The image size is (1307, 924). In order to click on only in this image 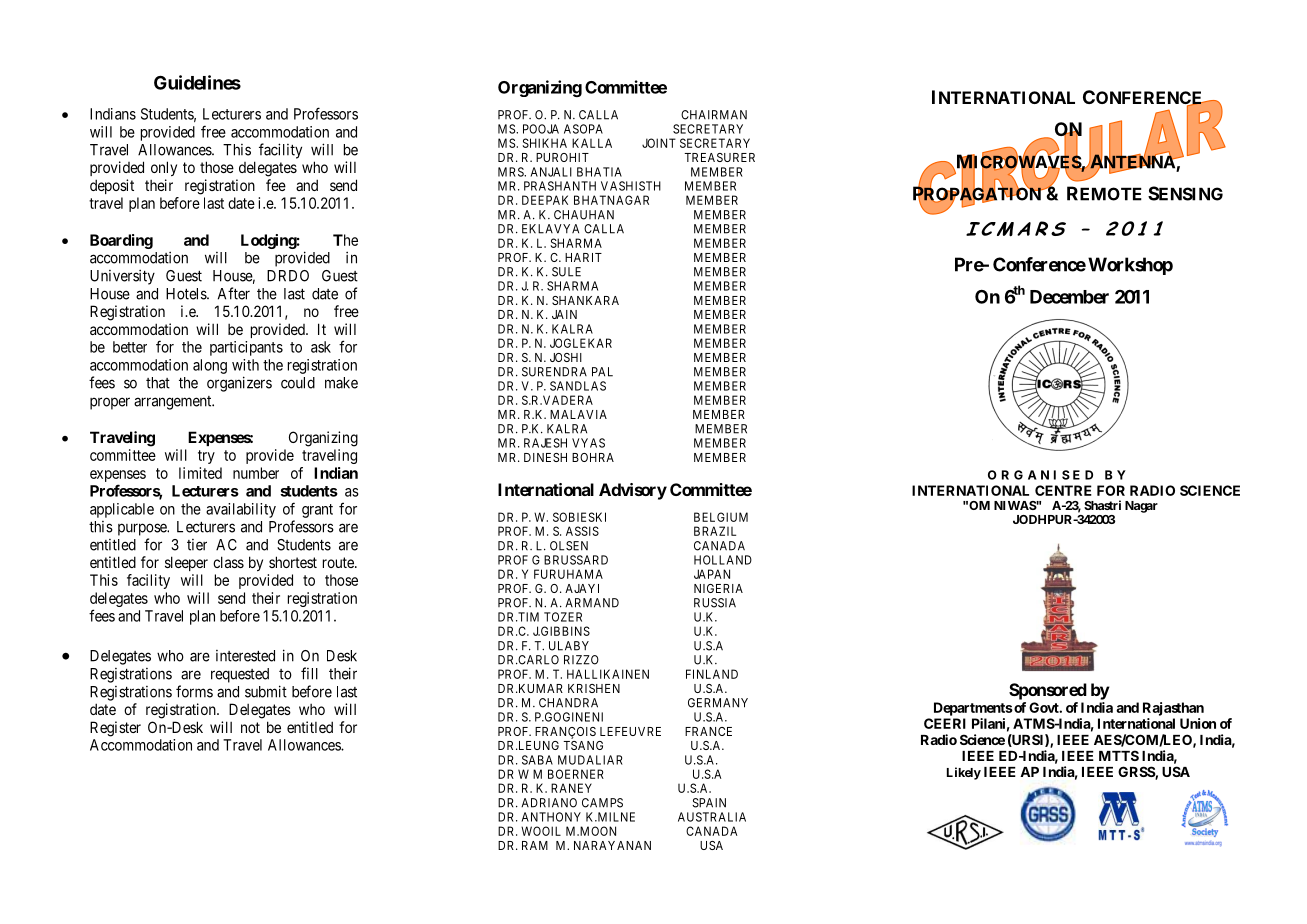, I will do `click(164, 168)`.
